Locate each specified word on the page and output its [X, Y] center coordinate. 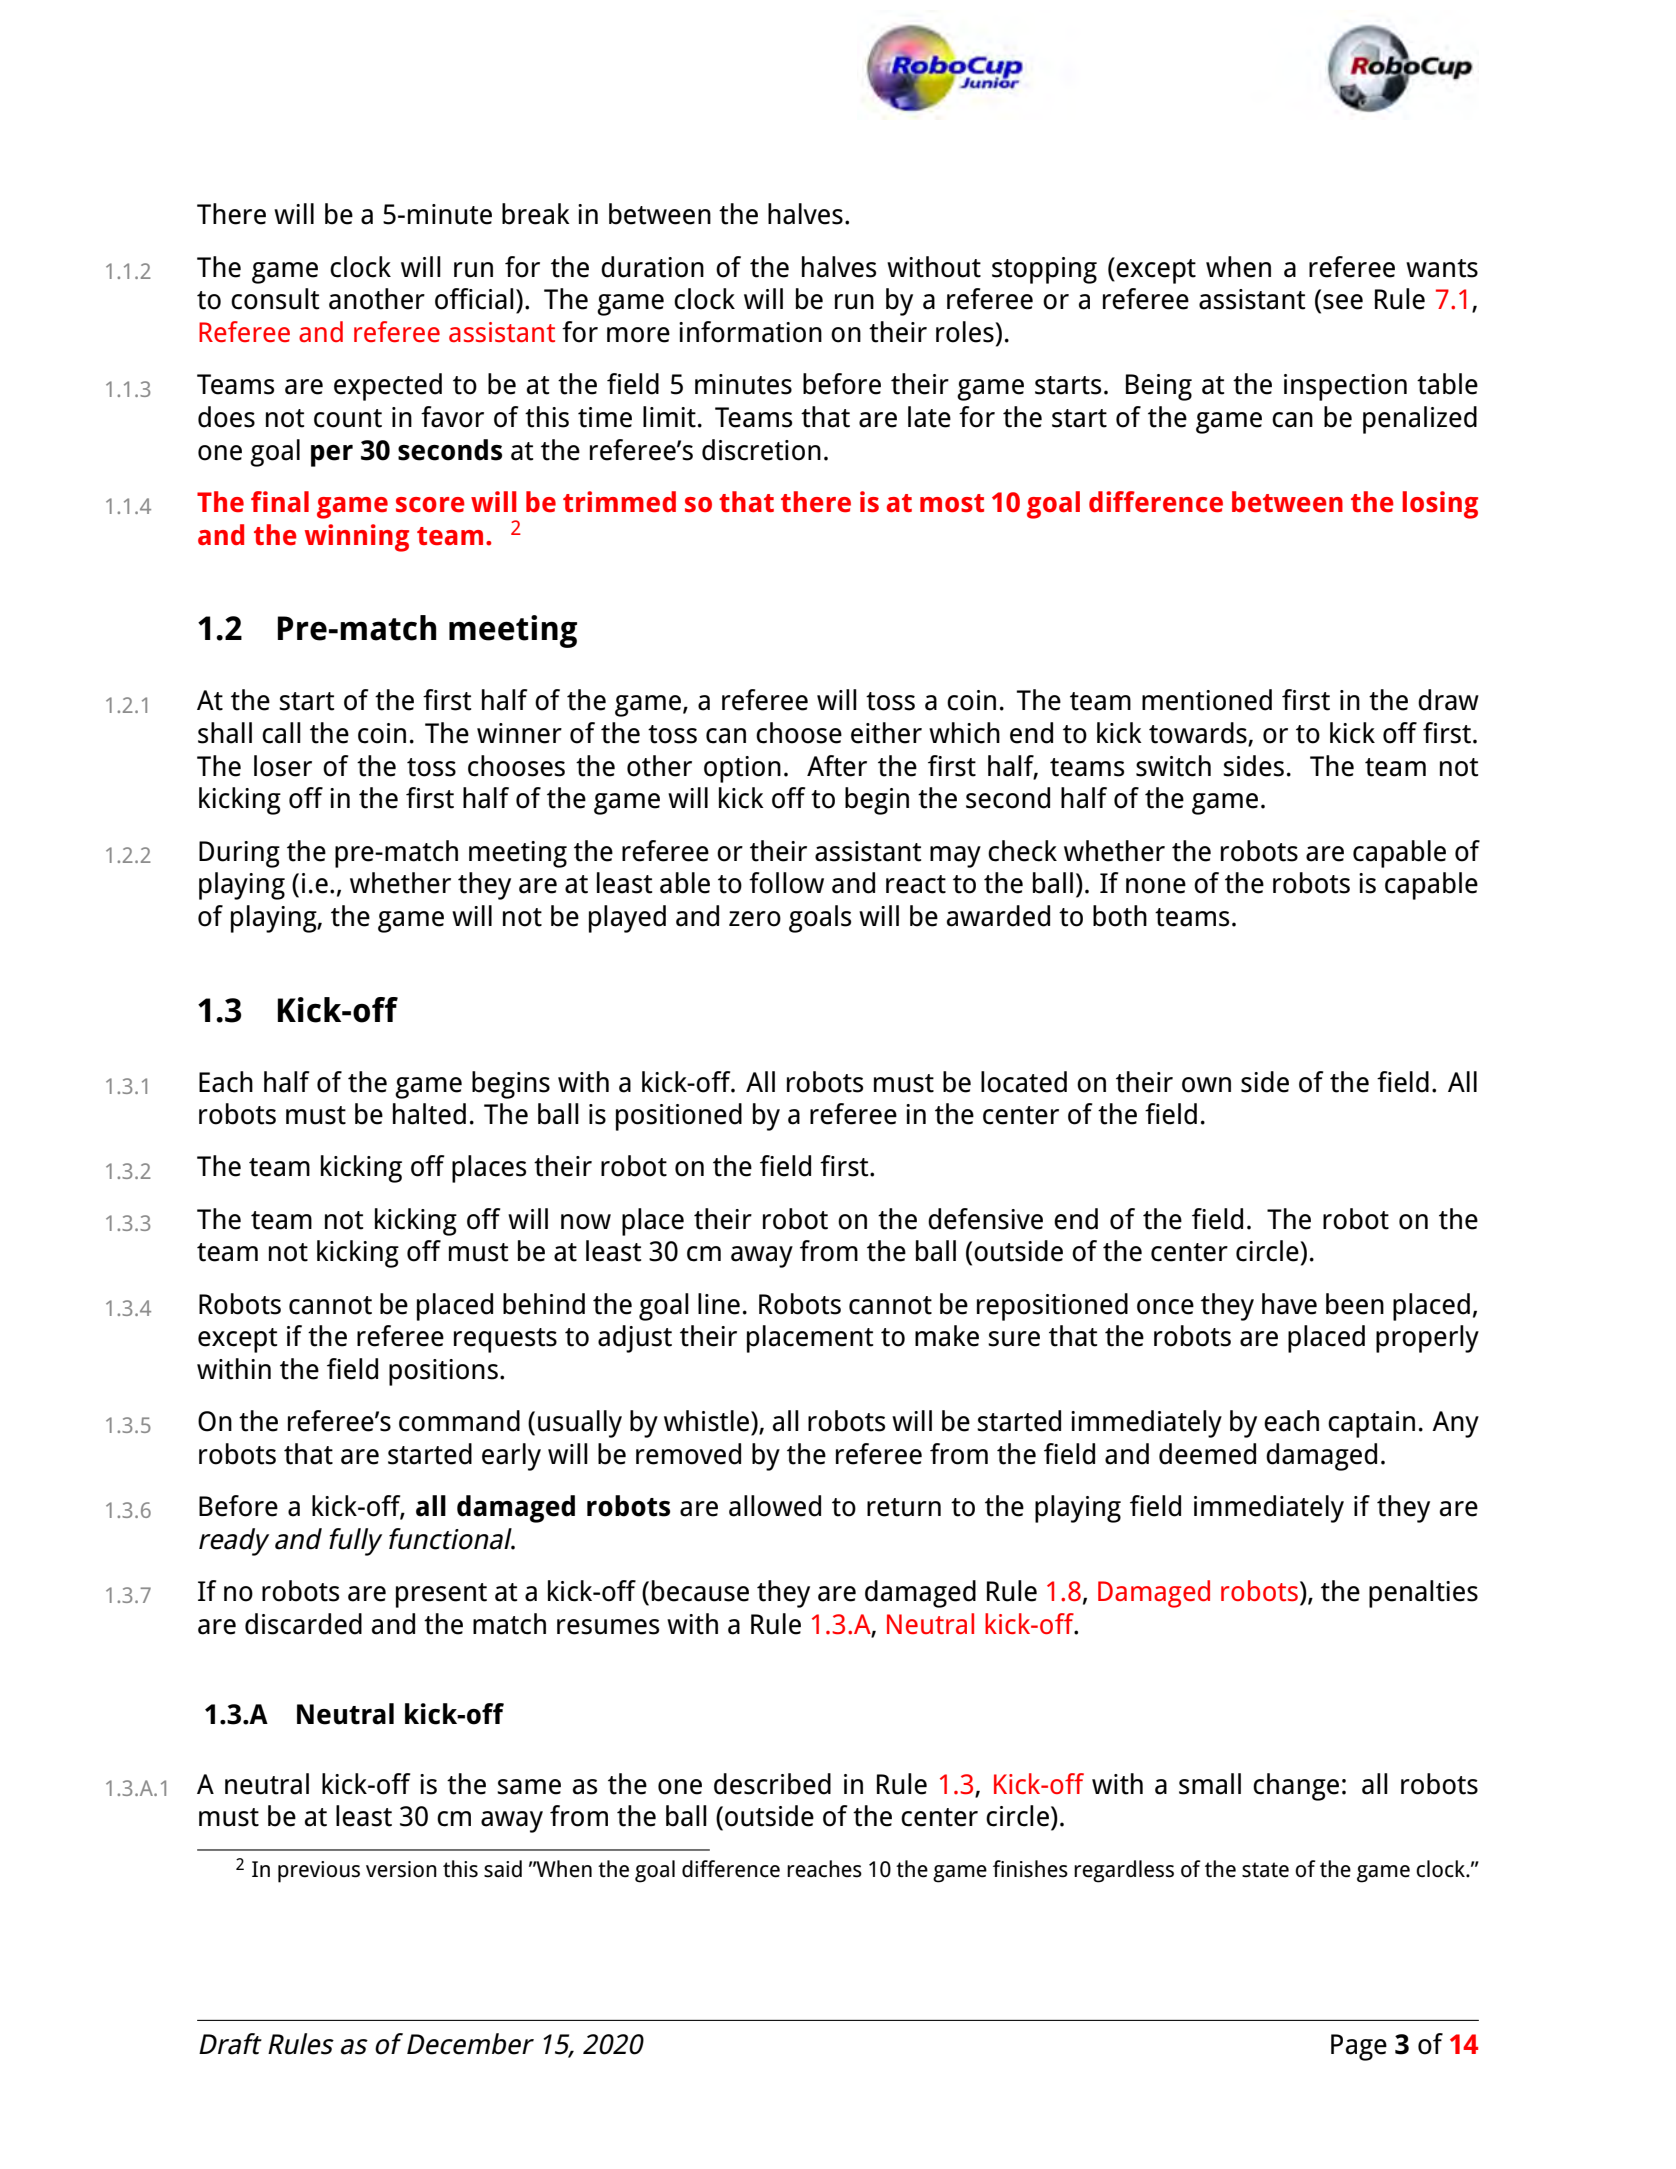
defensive [985, 1219]
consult [275, 299]
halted [429, 1114]
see [1343, 302]
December [470, 2044]
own [1206, 1085]
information [750, 332]
